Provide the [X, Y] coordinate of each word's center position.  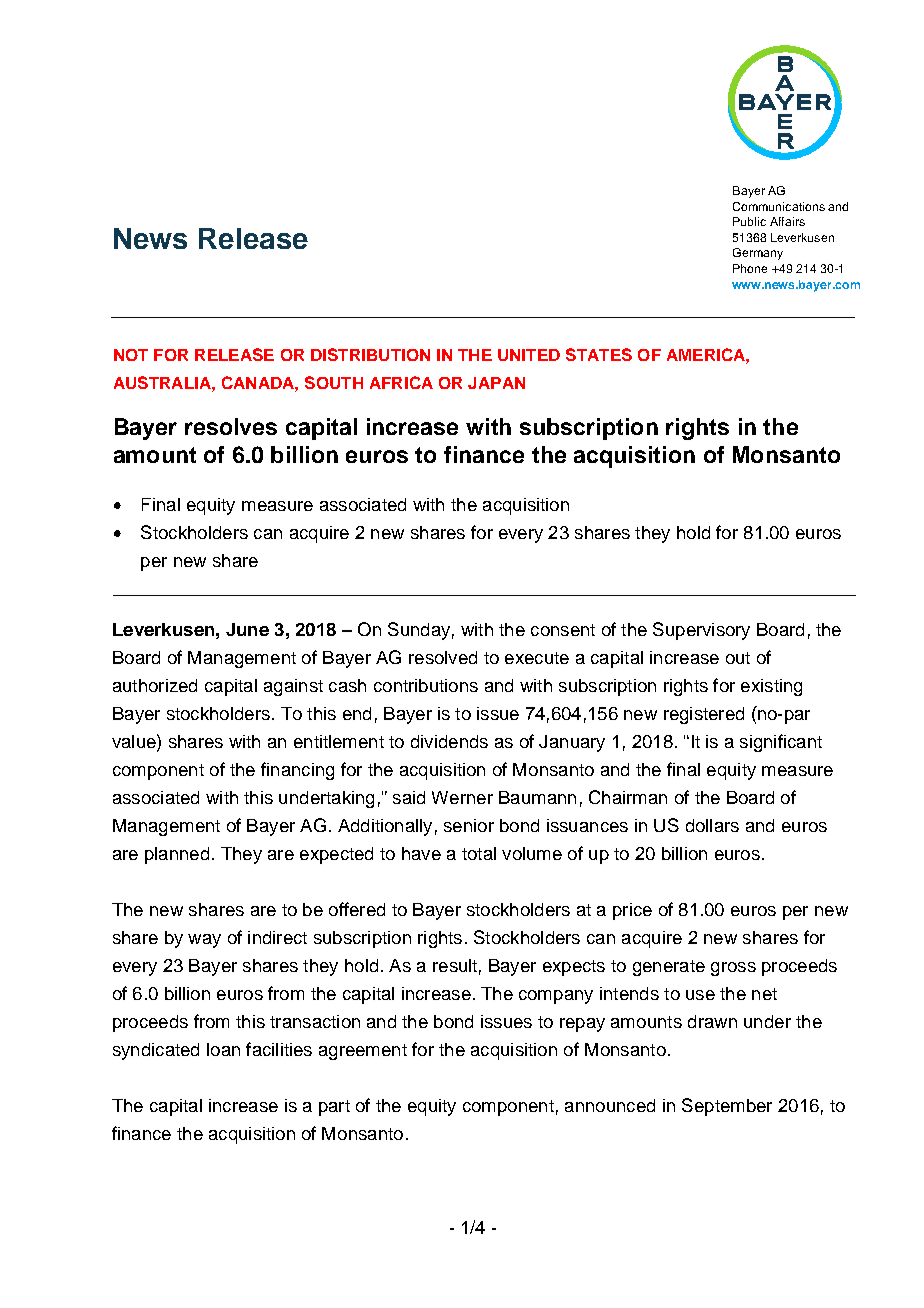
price [632, 911]
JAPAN [496, 383]
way [204, 941]
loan [223, 1049]
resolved [443, 657]
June [247, 629]
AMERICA [707, 354]
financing [297, 771]
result [455, 965]
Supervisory [701, 631]
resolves [231, 426]
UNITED [529, 355]
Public [749, 221]
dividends [449, 741]
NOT [131, 355]
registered [704, 715]
